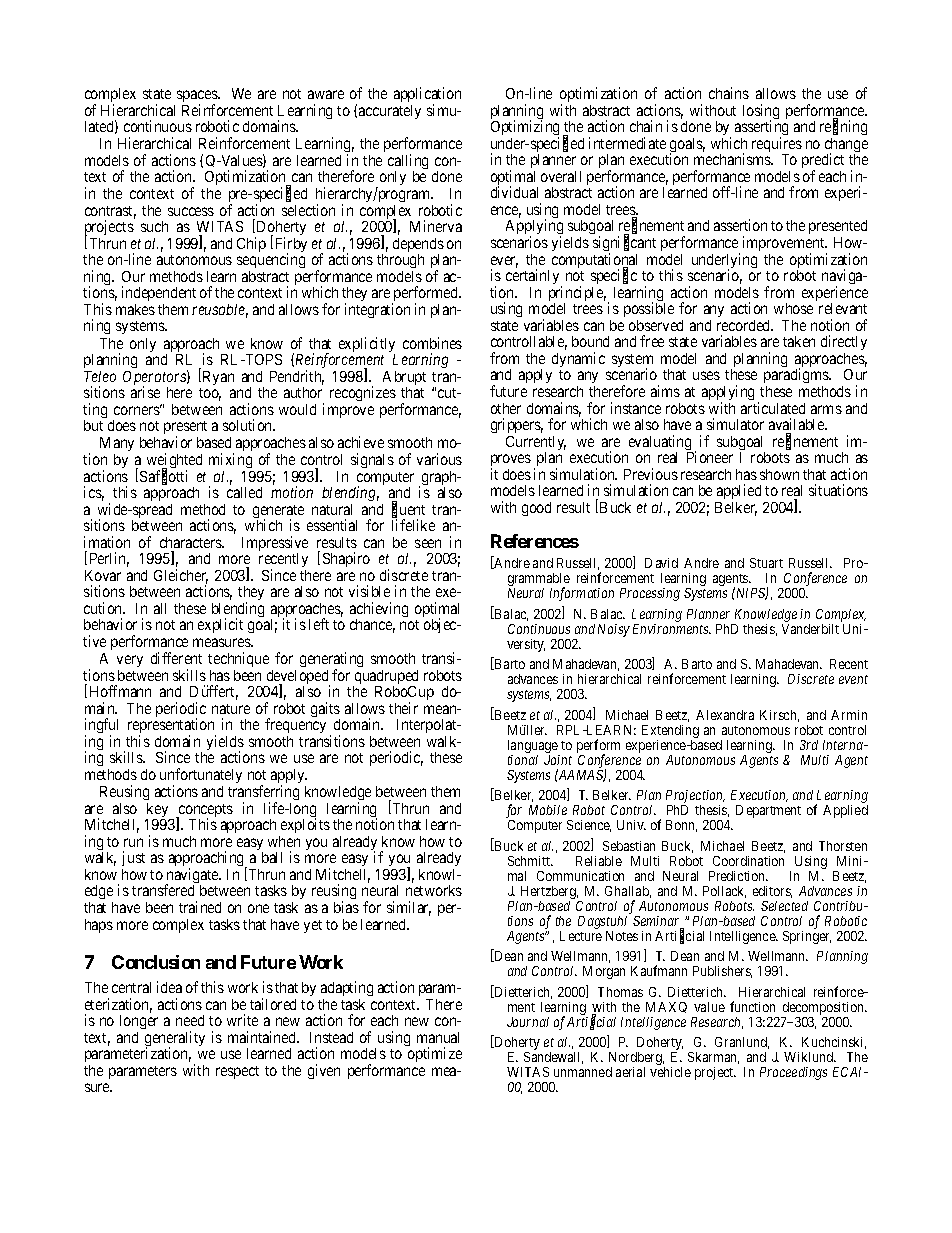 Image resolution: width=952 pixels, height=1233 pixels. Describe the element at coordinates (525, 129) in the screenshot. I see `Optimizing` at that location.
